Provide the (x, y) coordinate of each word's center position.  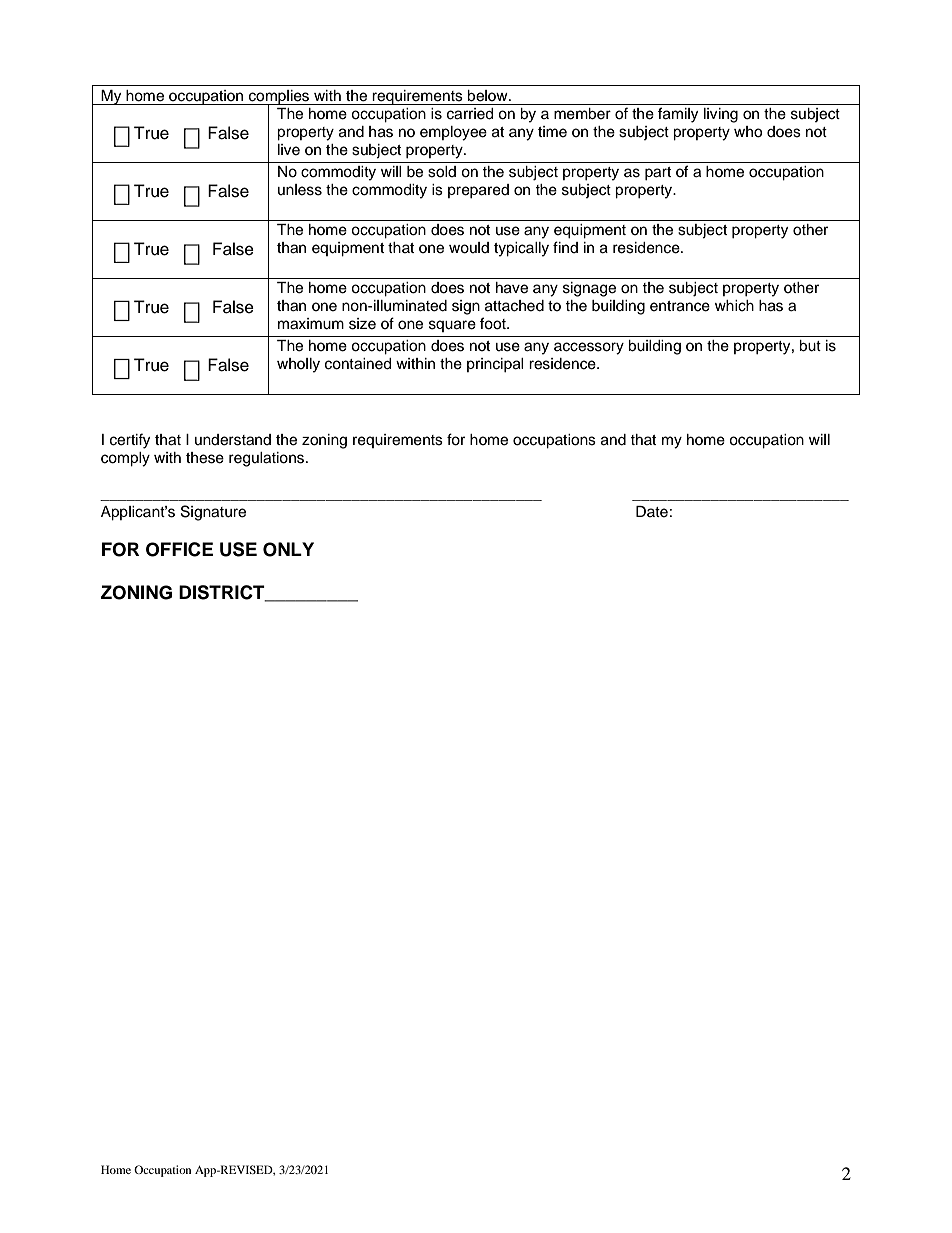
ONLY (288, 549)
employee (453, 133)
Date (652, 512)
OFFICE (179, 549)
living (721, 115)
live (289, 150)
